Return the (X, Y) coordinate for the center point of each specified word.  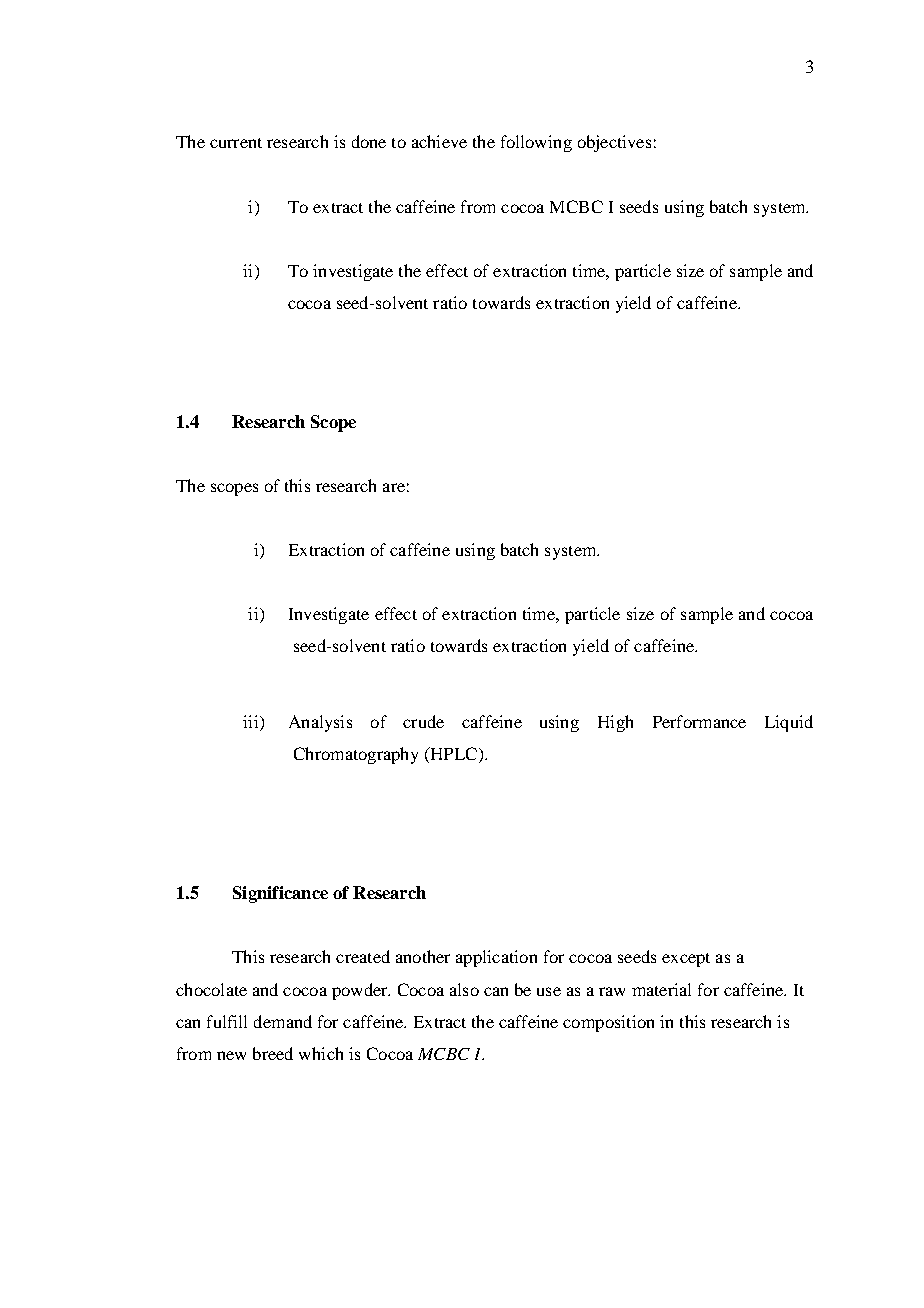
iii (252, 721)
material (661, 989)
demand (283, 1021)
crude (423, 721)
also (464, 989)
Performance (699, 721)
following (536, 143)
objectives (614, 143)
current (236, 143)
